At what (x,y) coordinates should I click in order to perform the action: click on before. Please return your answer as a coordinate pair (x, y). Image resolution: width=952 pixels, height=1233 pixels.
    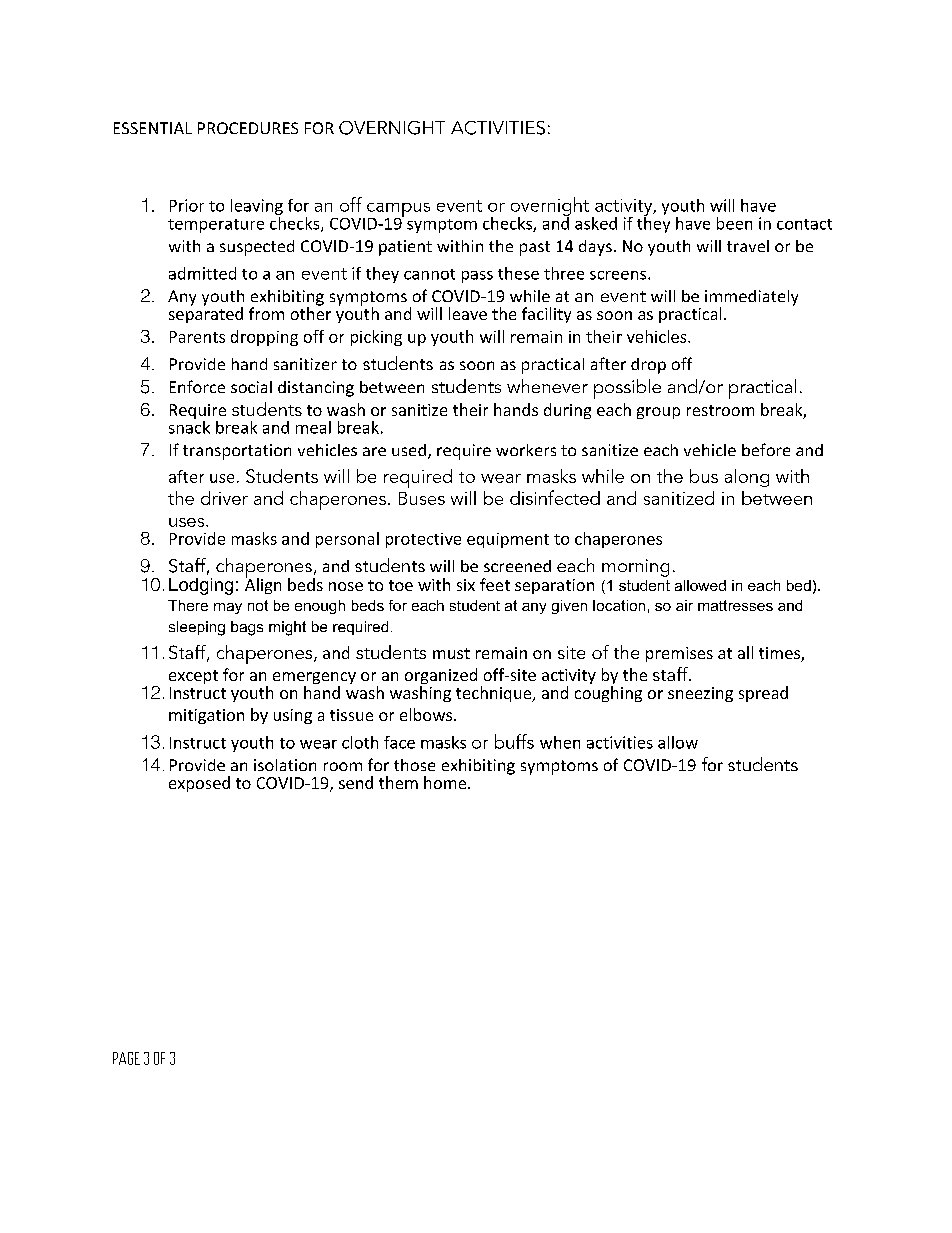
    Looking at the image, I should click on (766, 449).
